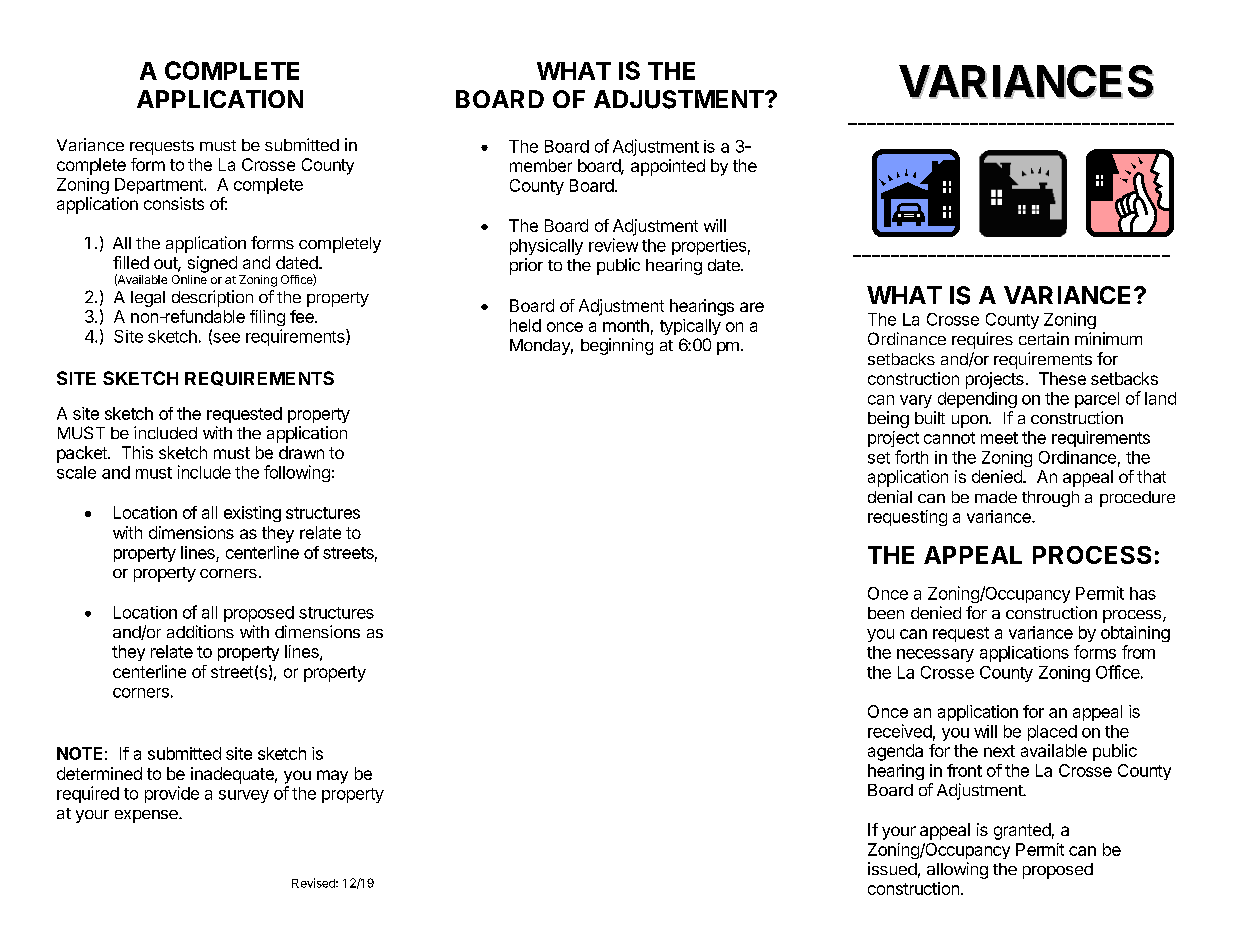 This image has width=1233, height=952. What do you see at coordinates (147, 816) in the image?
I see `expense` at bounding box center [147, 816].
